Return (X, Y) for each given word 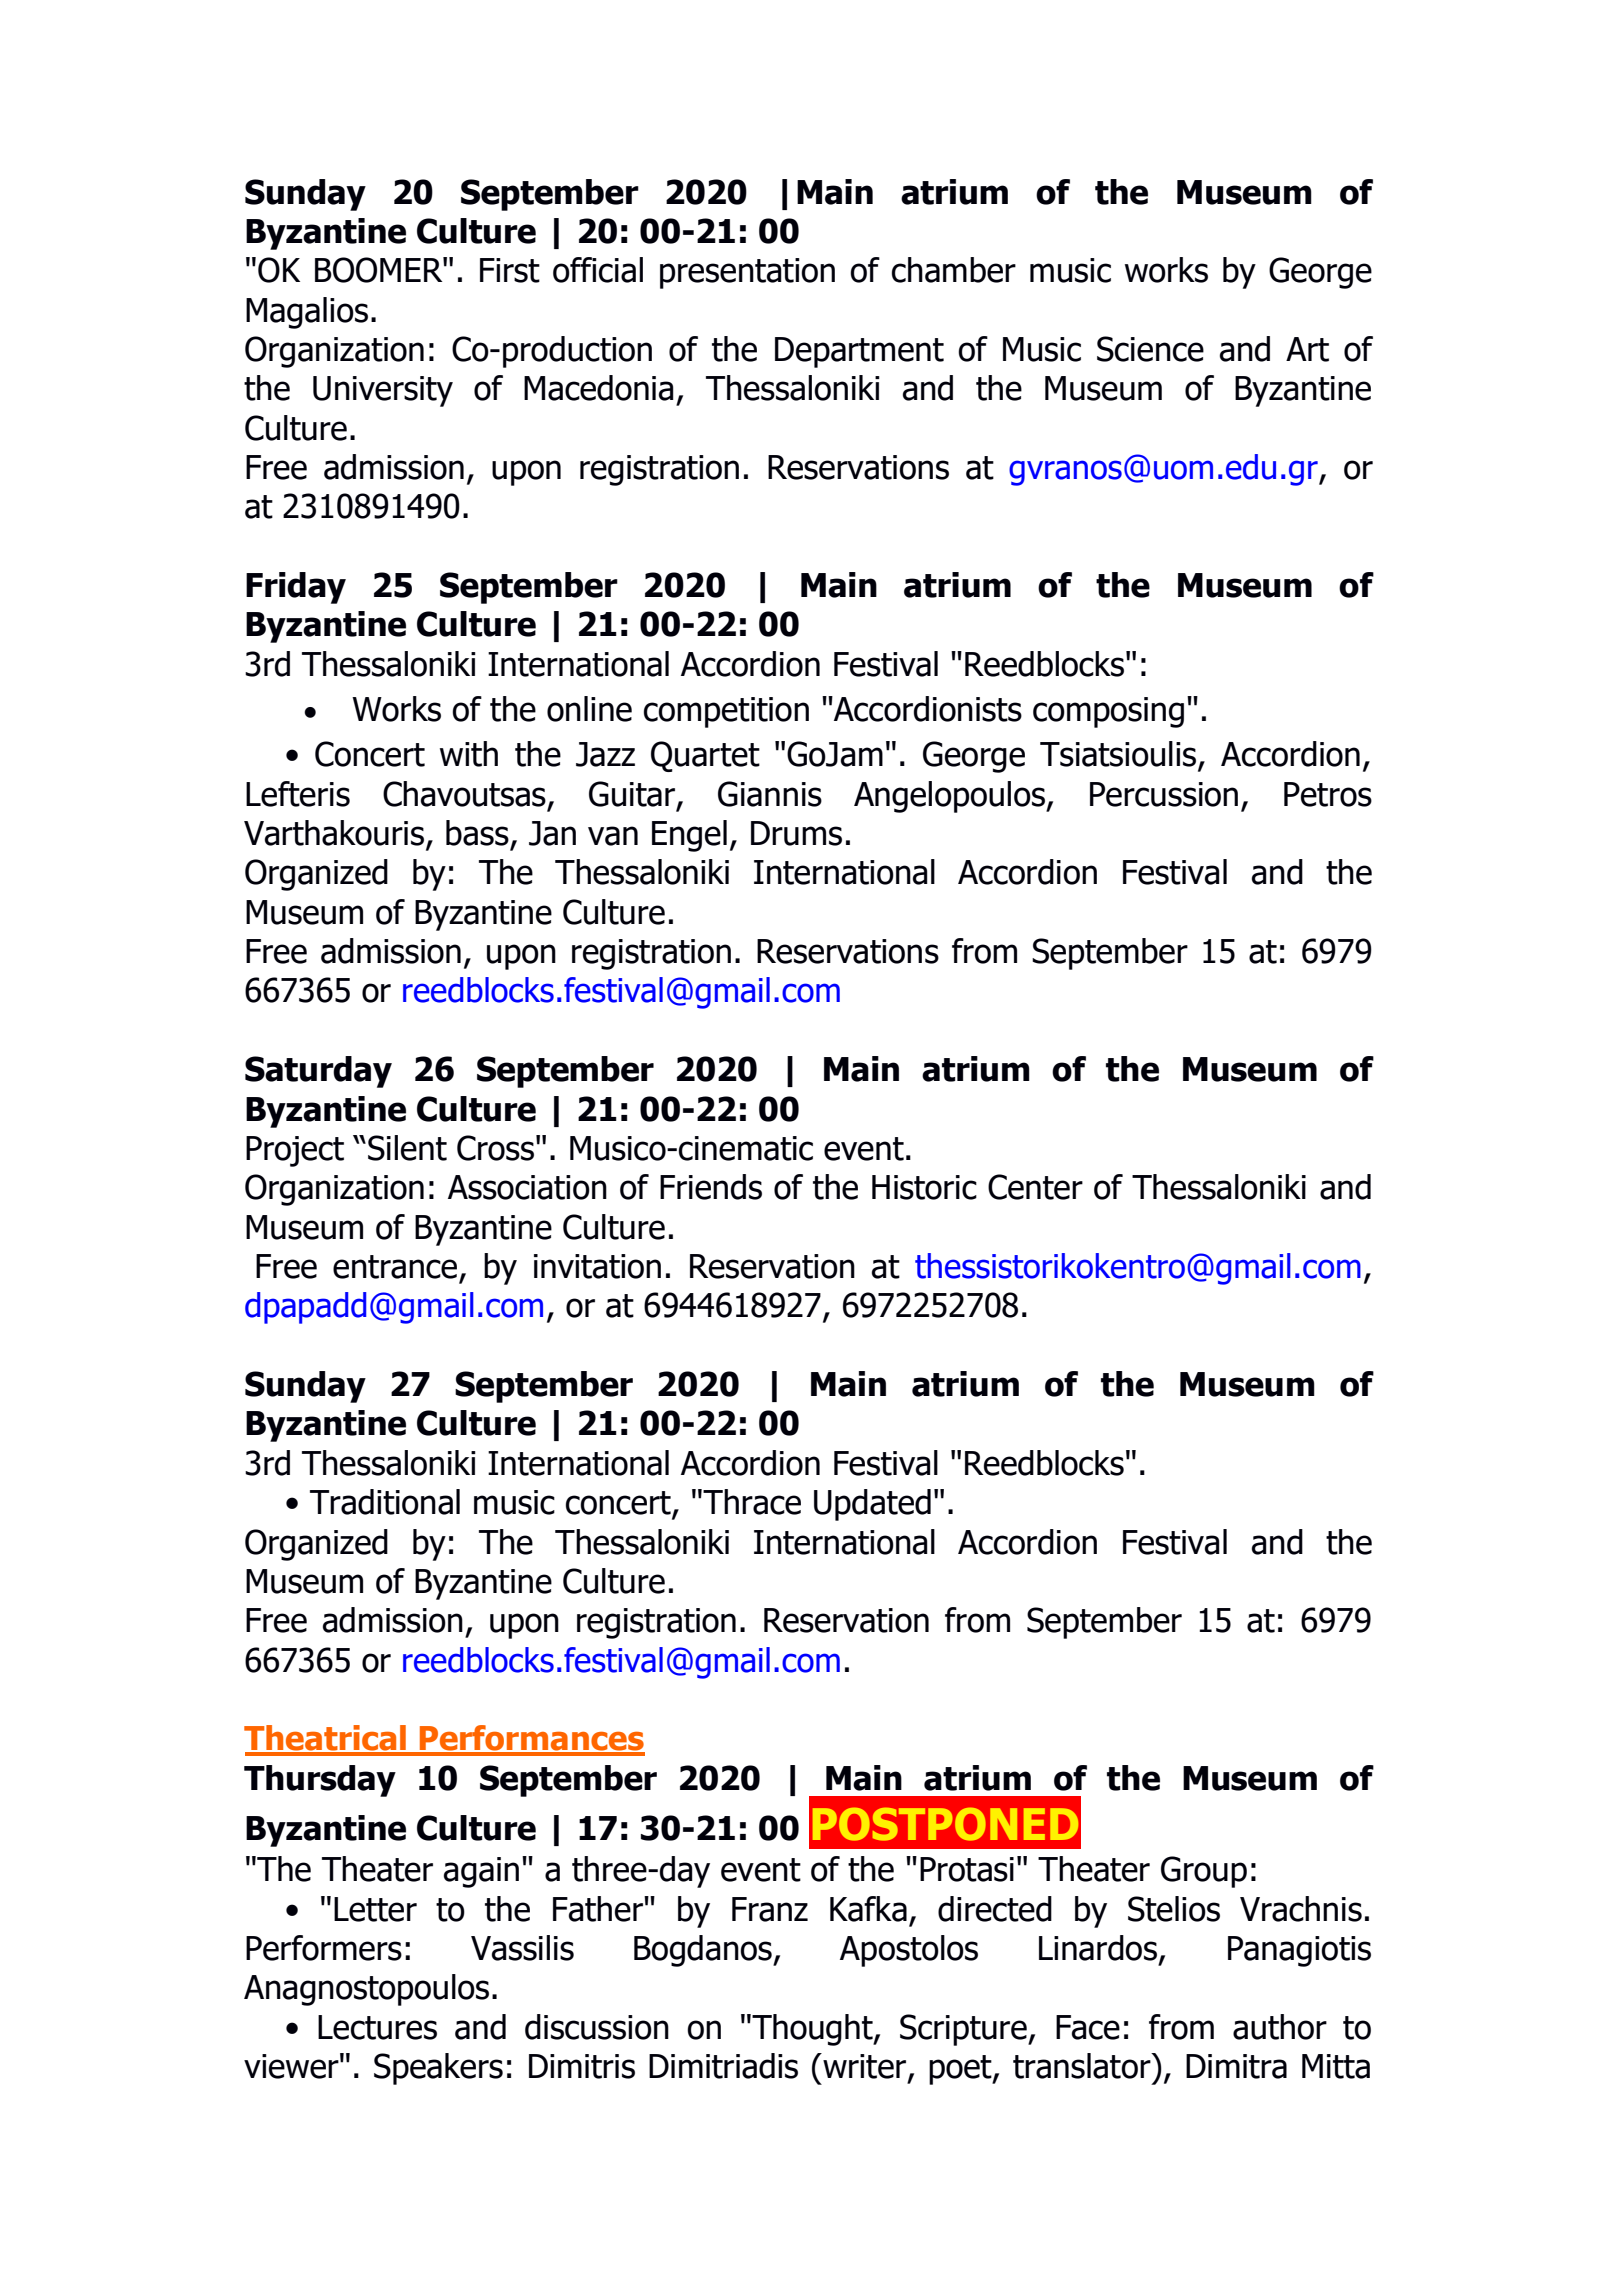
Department (859, 352)
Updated (872, 1505)
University (383, 391)
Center (1035, 1187)
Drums (796, 833)
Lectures (377, 2027)
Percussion (1164, 794)
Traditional (385, 1502)
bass (477, 833)
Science (1150, 349)
